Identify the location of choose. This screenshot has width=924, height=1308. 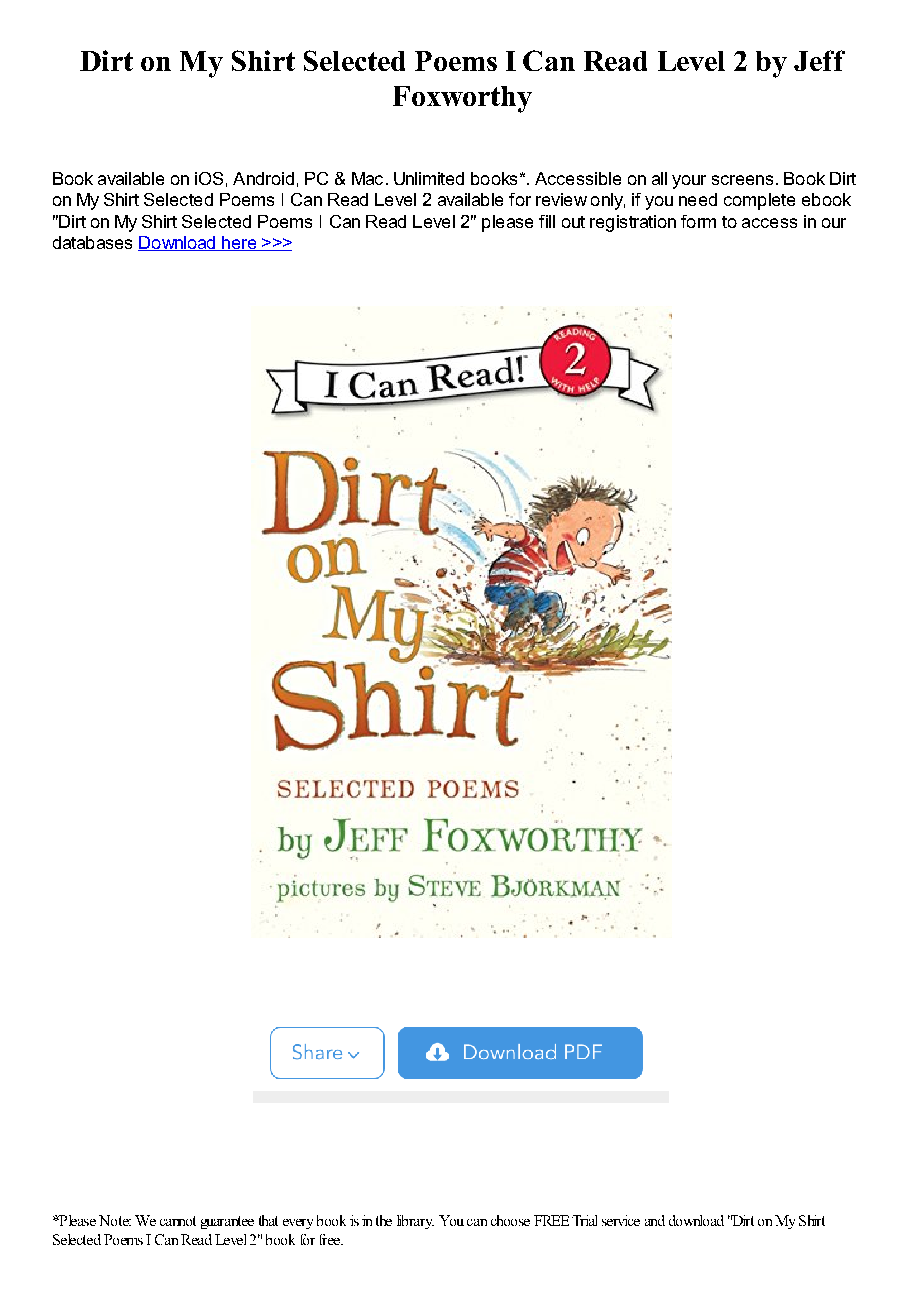
(510, 1220).
